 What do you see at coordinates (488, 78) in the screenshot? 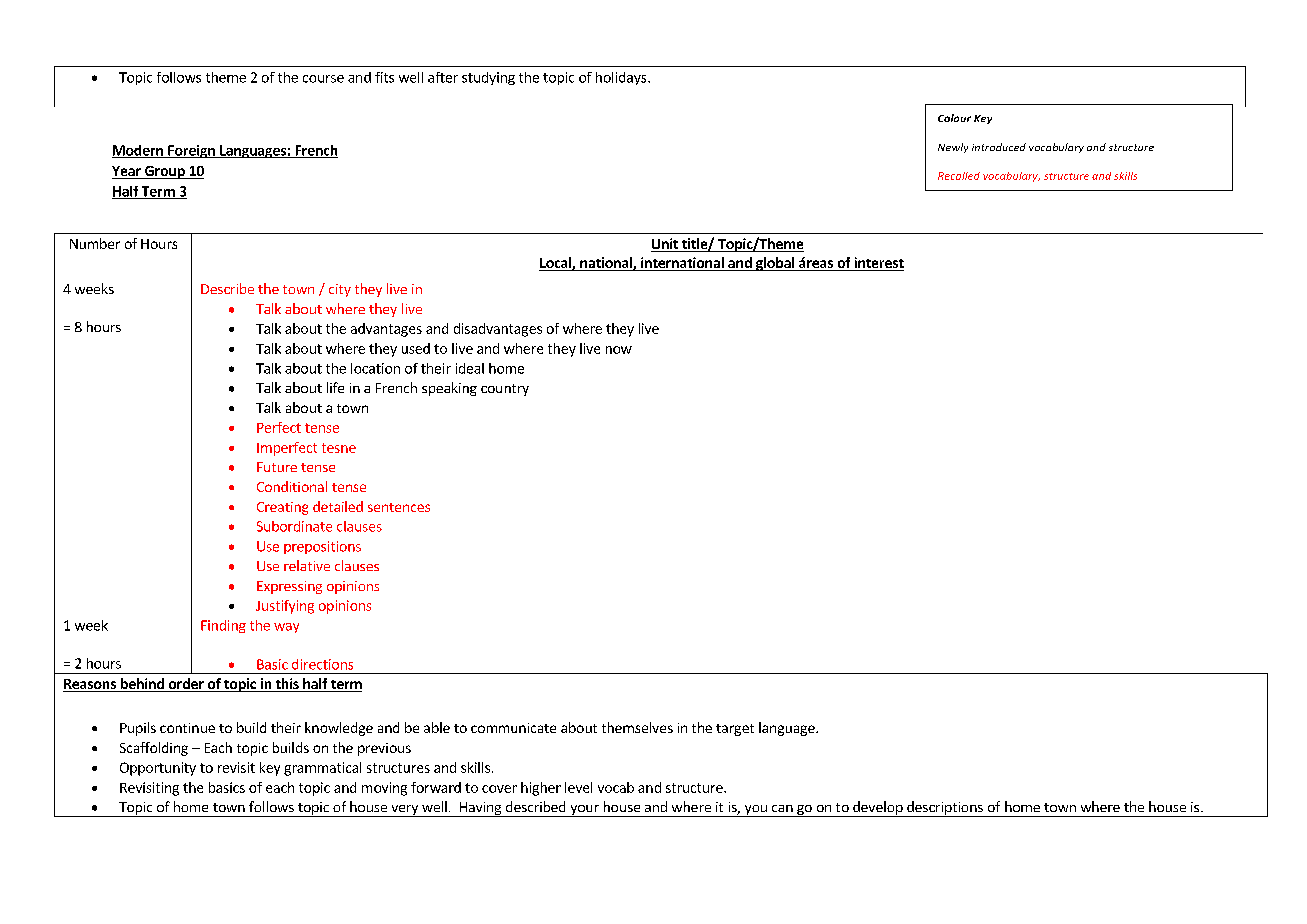
I see `studying` at bounding box center [488, 78].
